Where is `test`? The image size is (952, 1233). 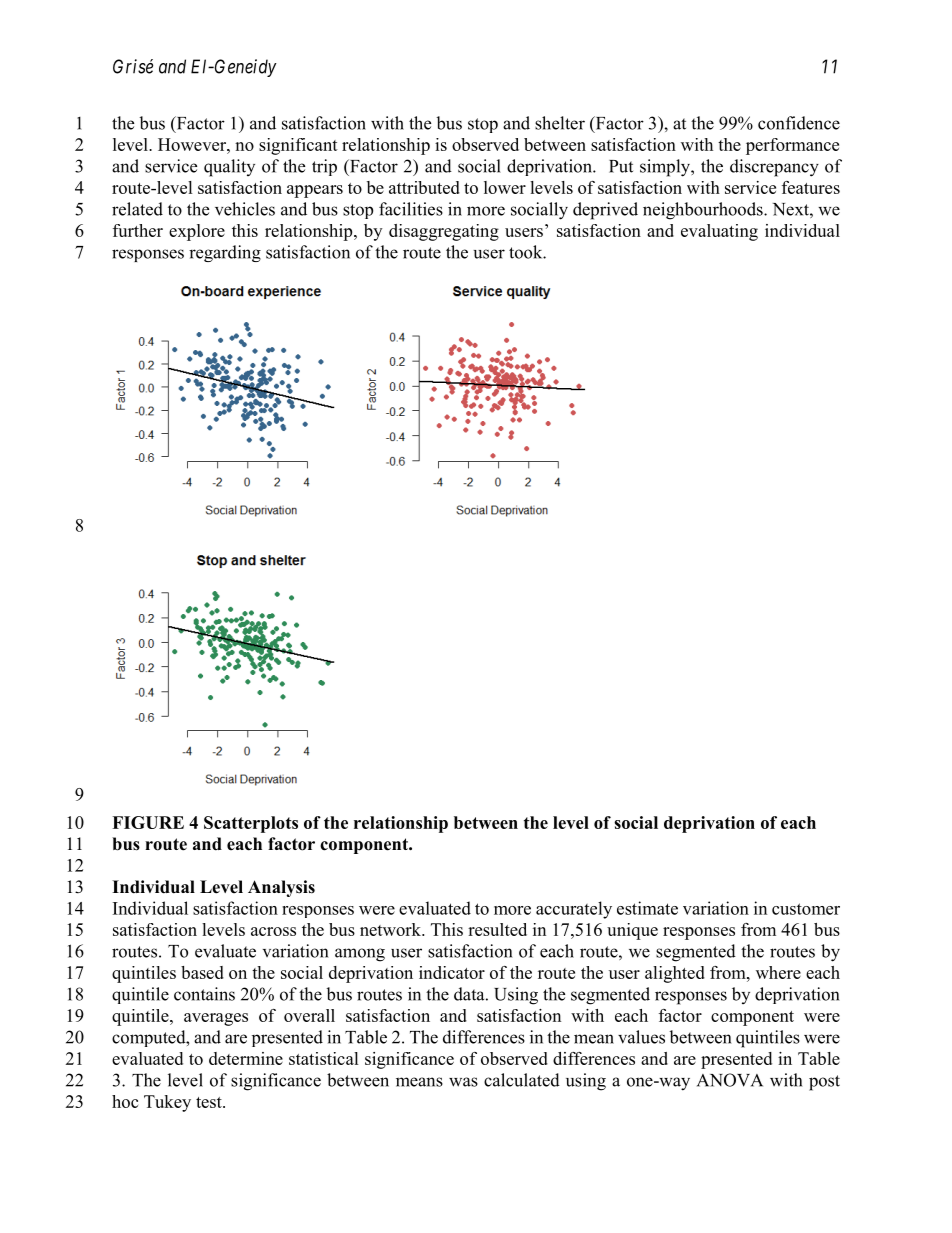
test is located at coordinates (210, 1102).
